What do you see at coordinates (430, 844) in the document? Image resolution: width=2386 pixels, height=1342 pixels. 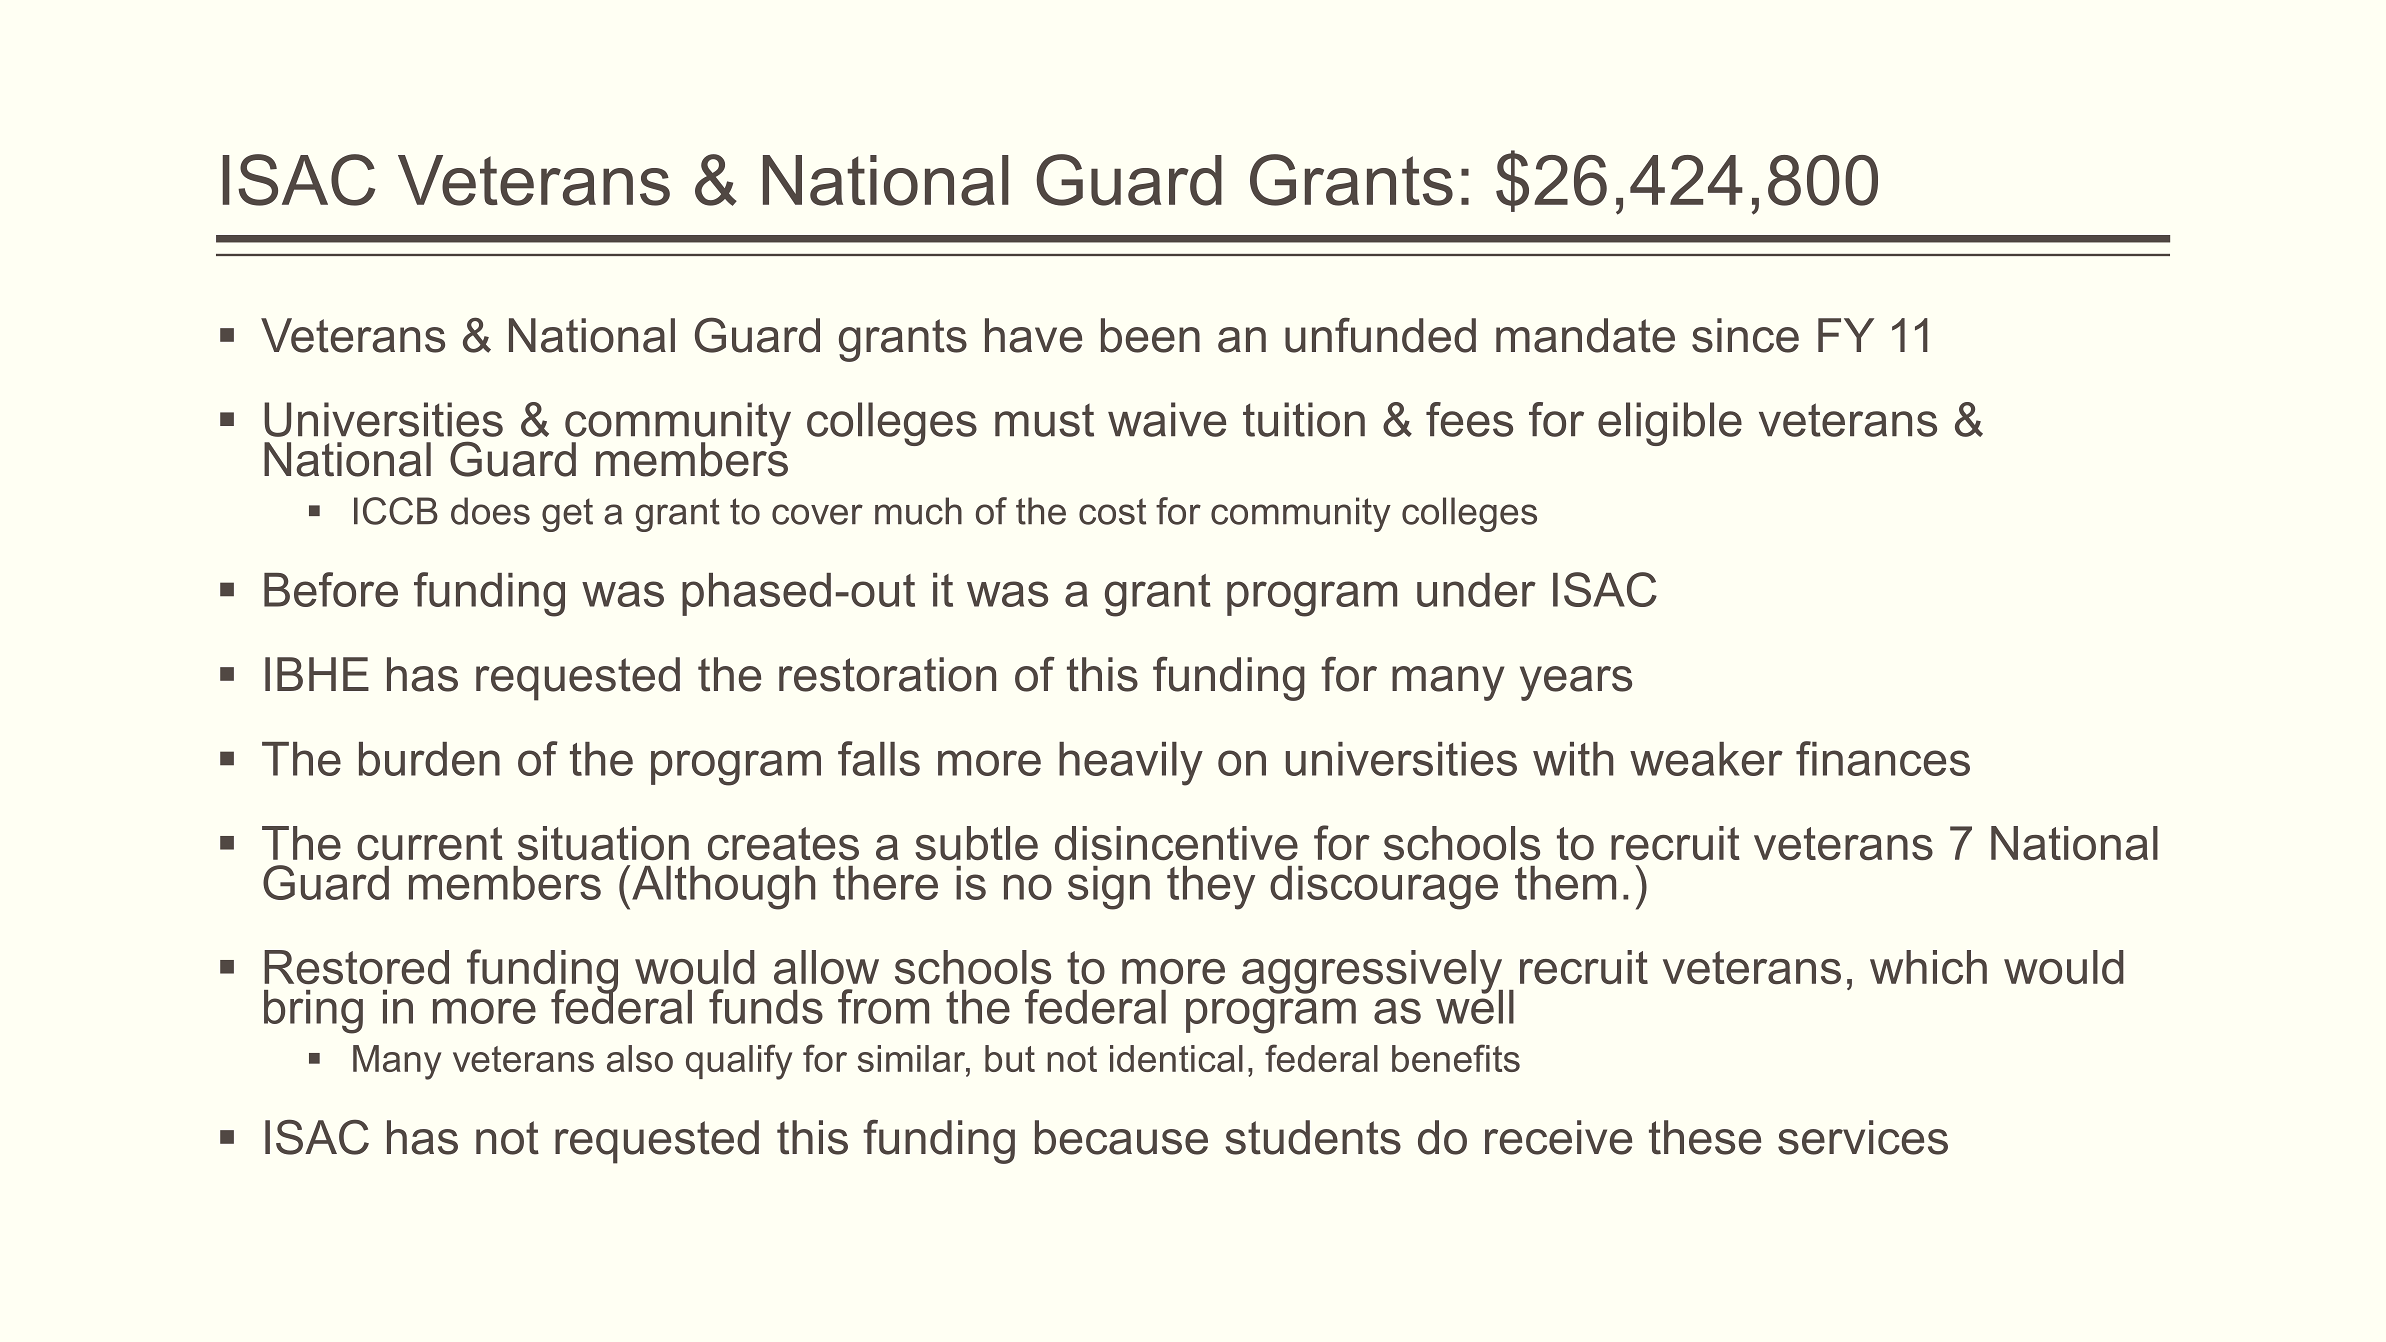 I see `current` at bounding box center [430, 844].
